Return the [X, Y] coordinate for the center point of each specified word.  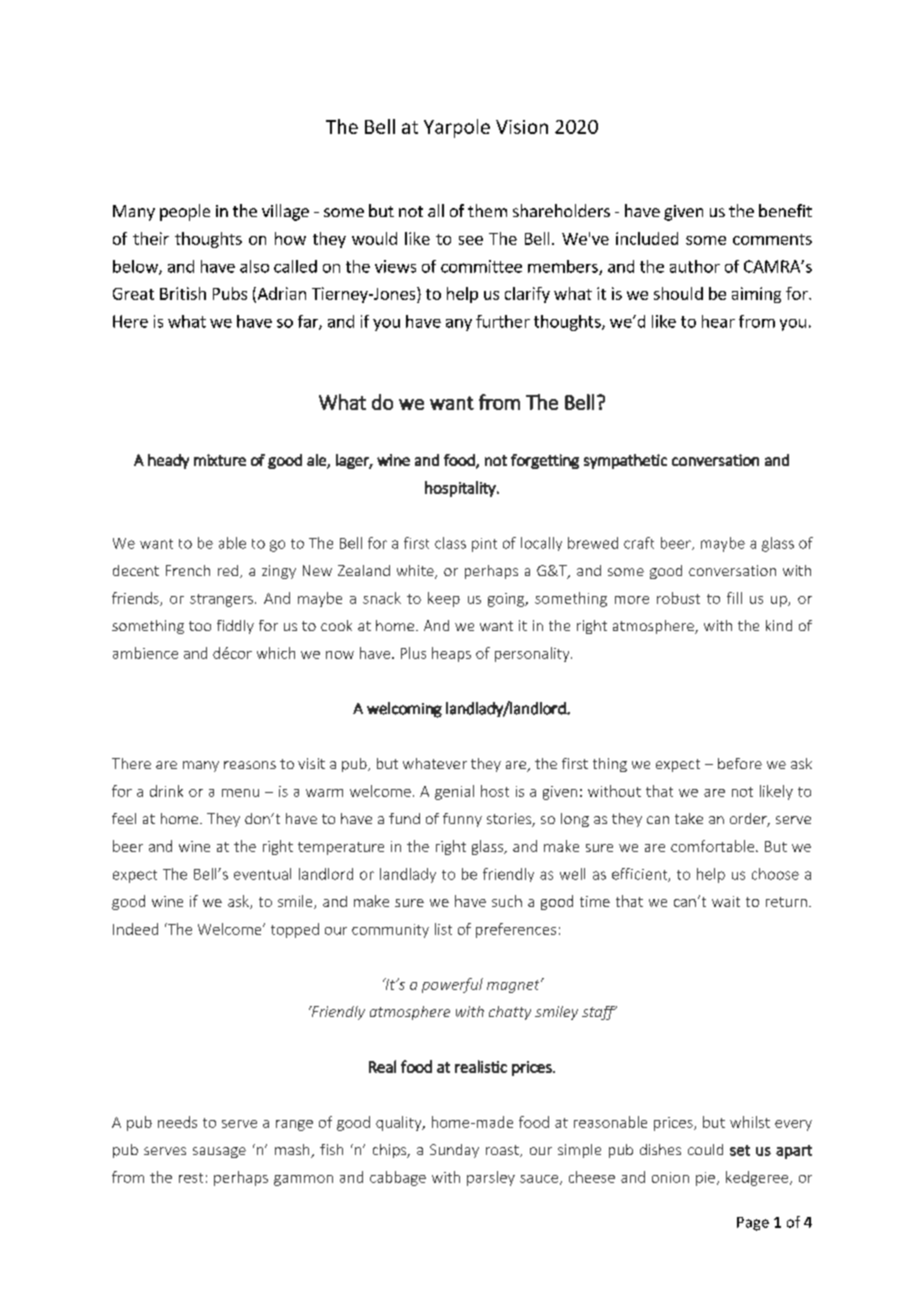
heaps [451, 654]
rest [191, 1178]
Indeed [135, 929]
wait [726, 901]
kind [779, 625]
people [185, 212]
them [487, 210]
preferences [516, 930]
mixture [220, 460]
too [200, 626]
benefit [785, 210]
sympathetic [625, 461]
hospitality [461, 489]
